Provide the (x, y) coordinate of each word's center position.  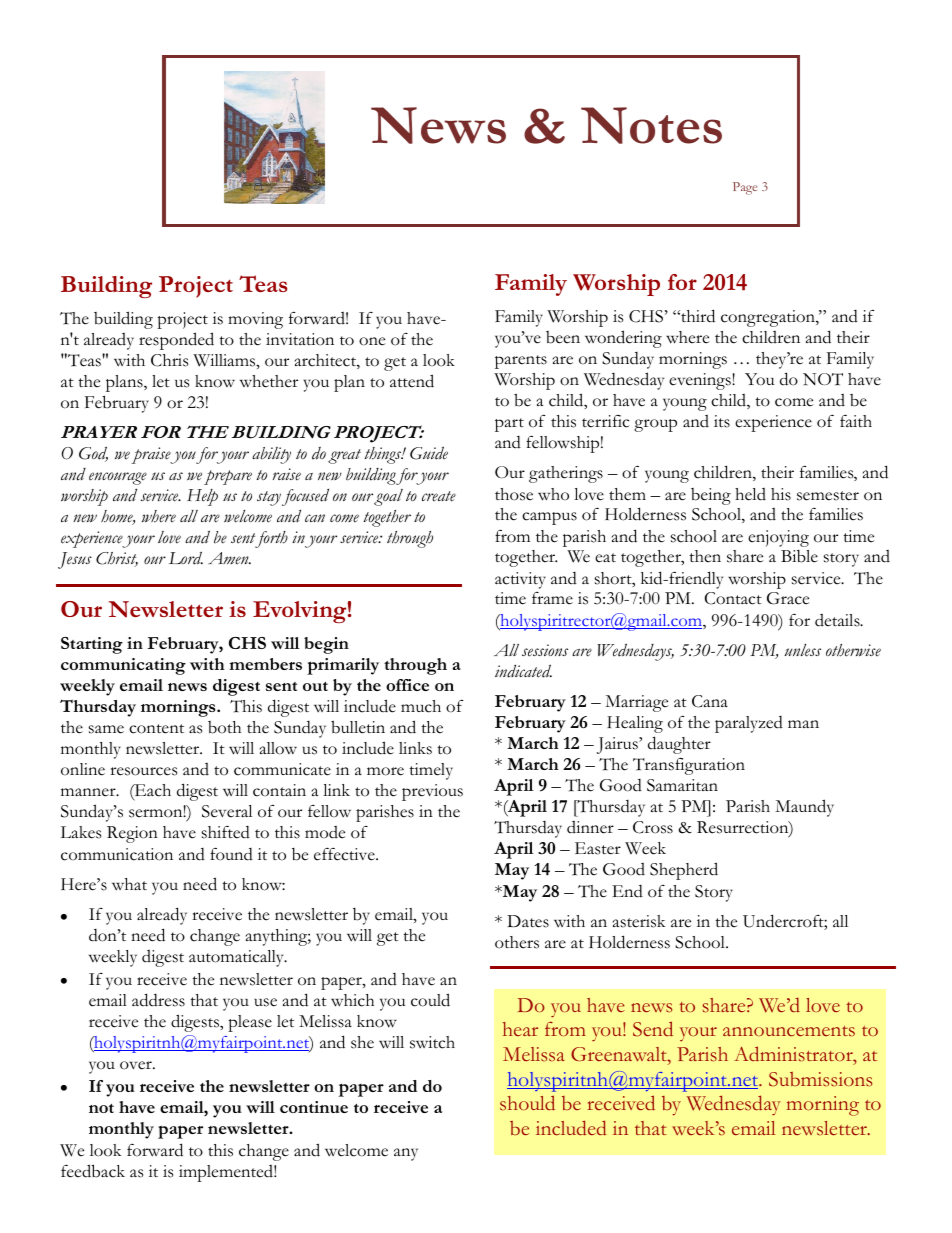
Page (745, 188)
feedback (93, 1171)
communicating (123, 666)
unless (803, 650)
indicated (523, 671)
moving (255, 320)
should (527, 1103)
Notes (651, 125)
